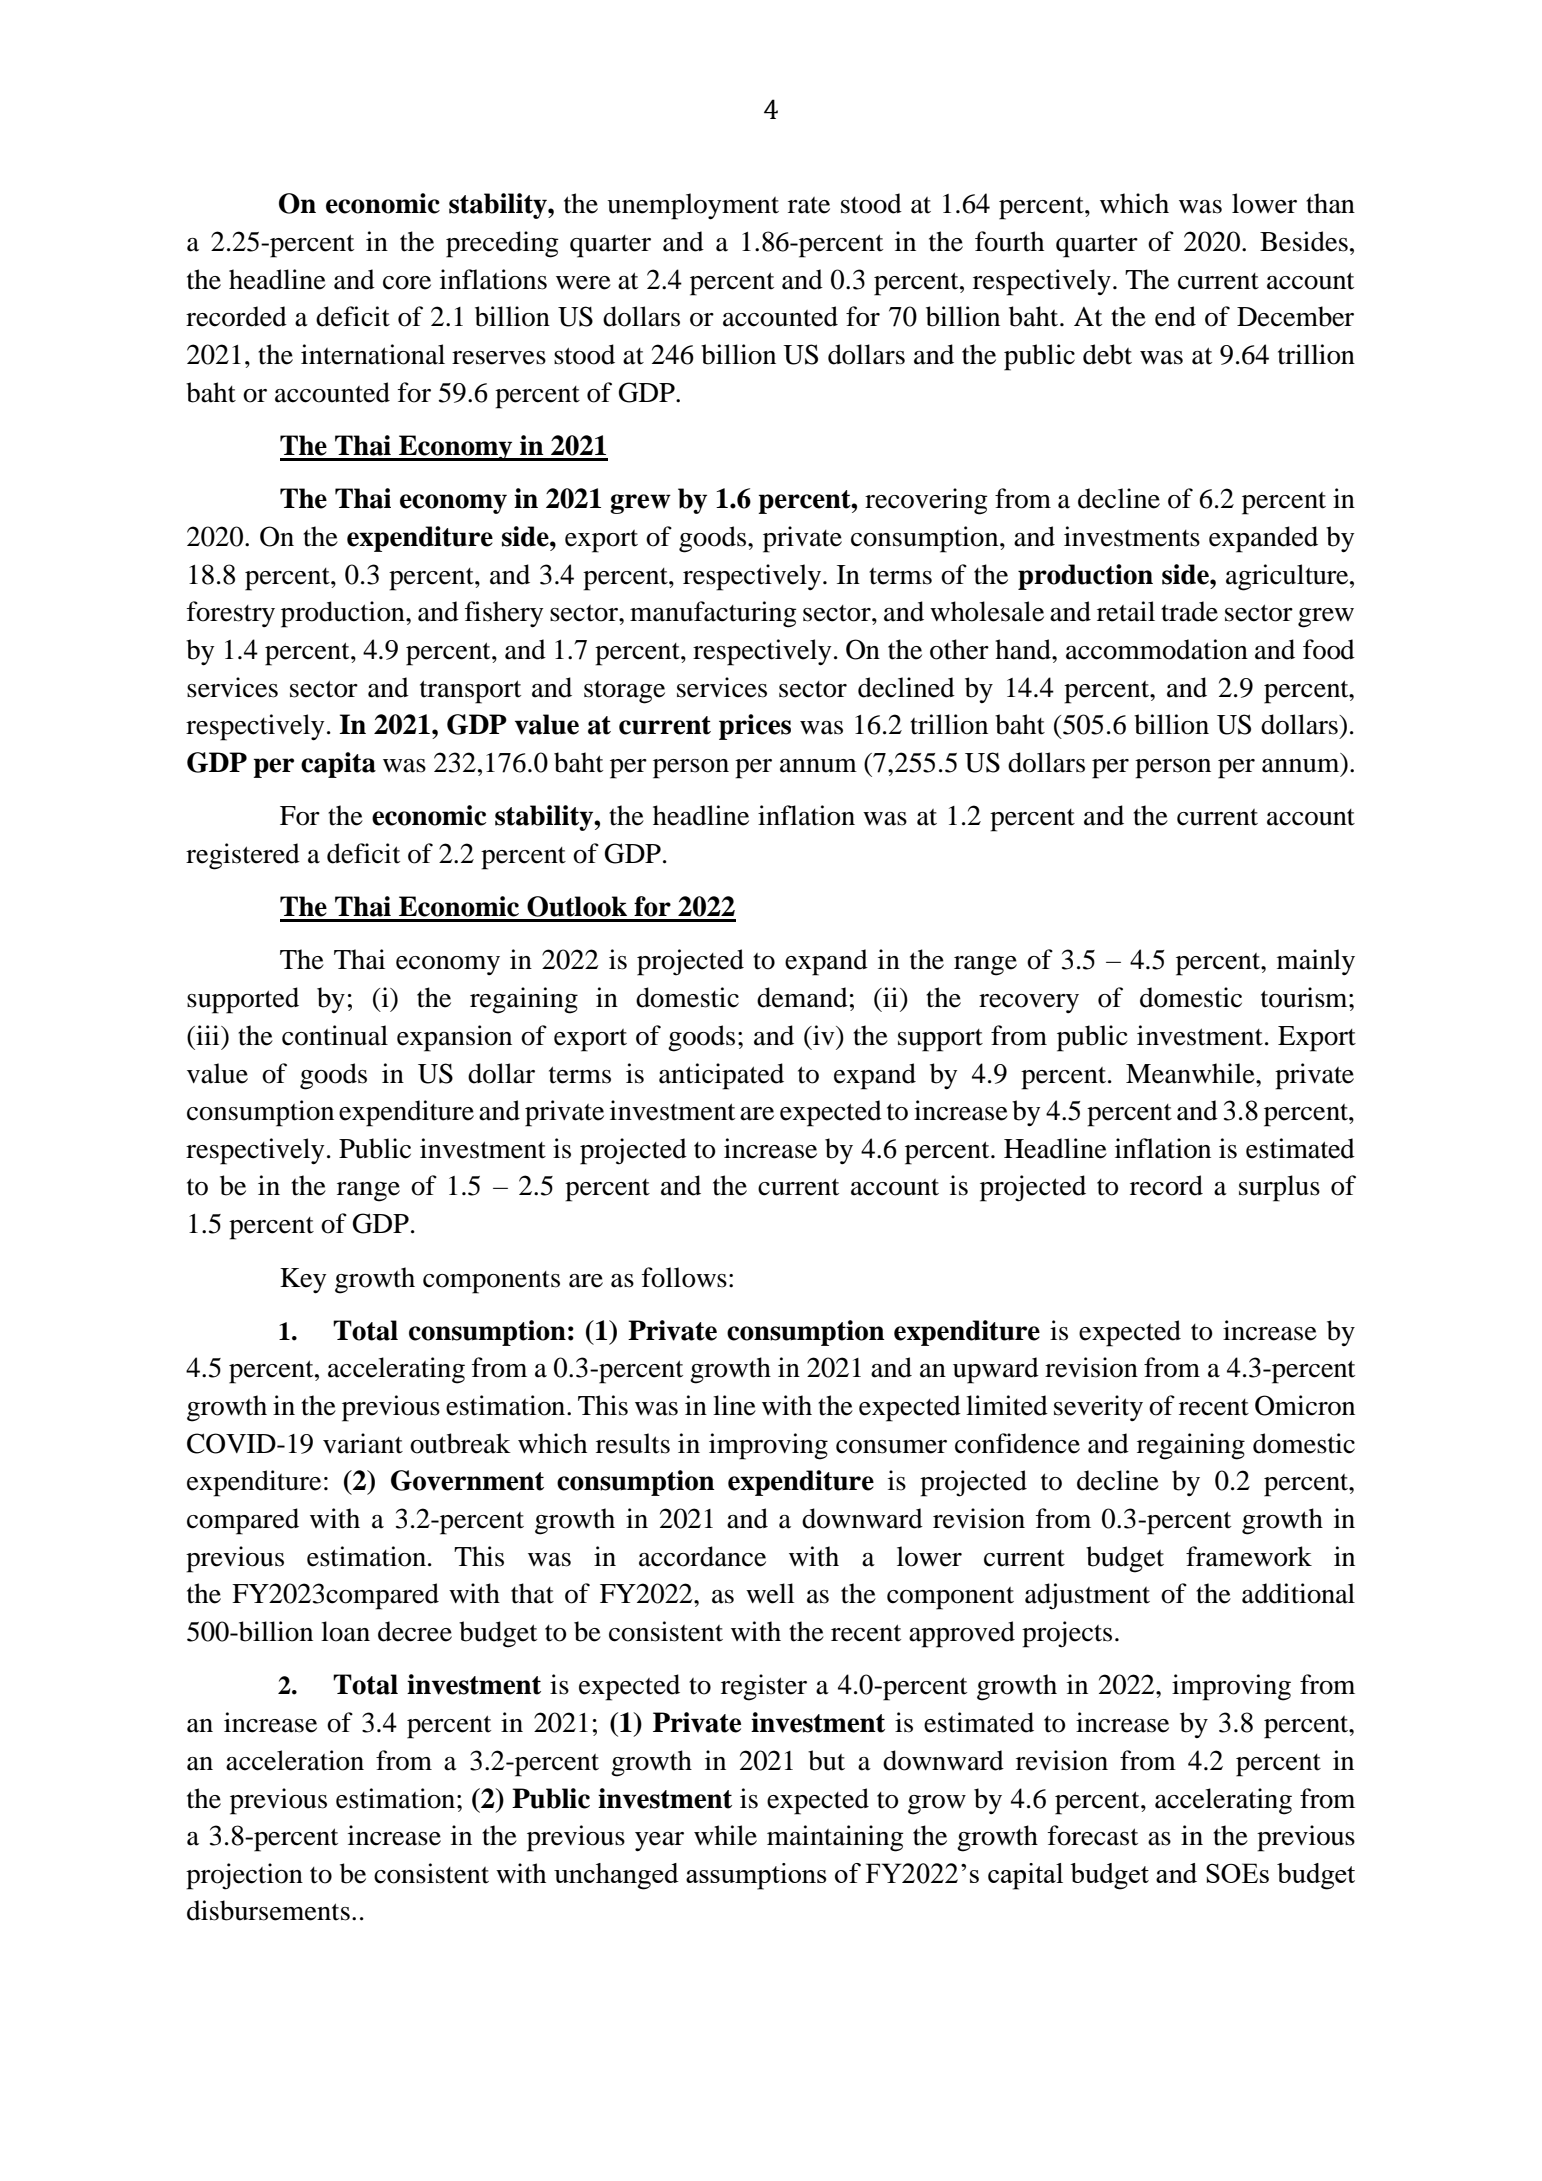 The image size is (1542, 2181). I want to click on tourism, so click(1305, 997).
